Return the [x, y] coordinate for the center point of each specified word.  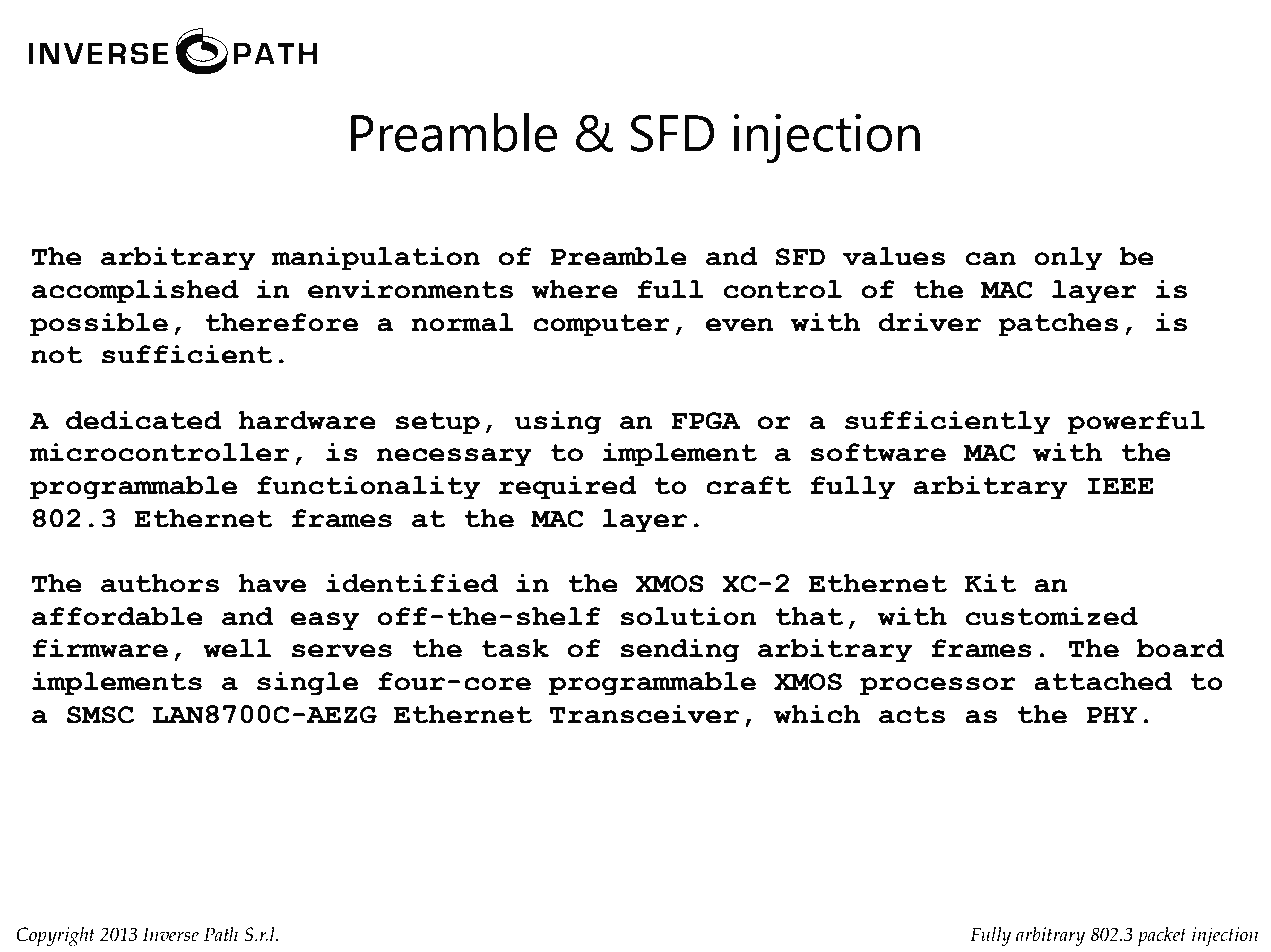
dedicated [144, 420]
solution [688, 616]
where [575, 289]
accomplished [135, 292]
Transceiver [644, 714]
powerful [1136, 423]
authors [160, 583]
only [1068, 259]
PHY [1112, 714]
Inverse [171, 934]
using [558, 423]
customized [1052, 616]
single [307, 684]
